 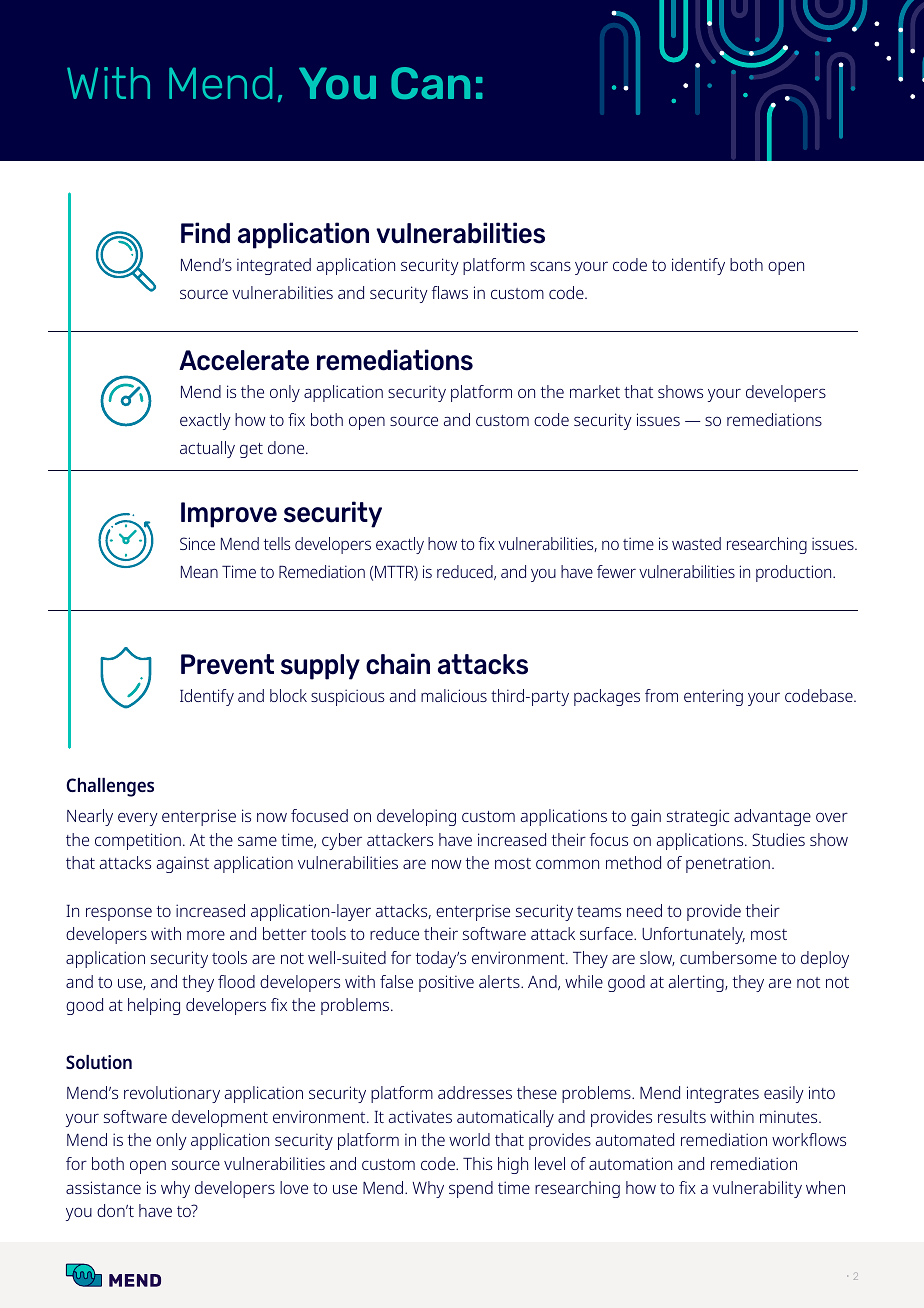 What do you see at coordinates (138, 841) in the image?
I see `competition` at bounding box center [138, 841].
